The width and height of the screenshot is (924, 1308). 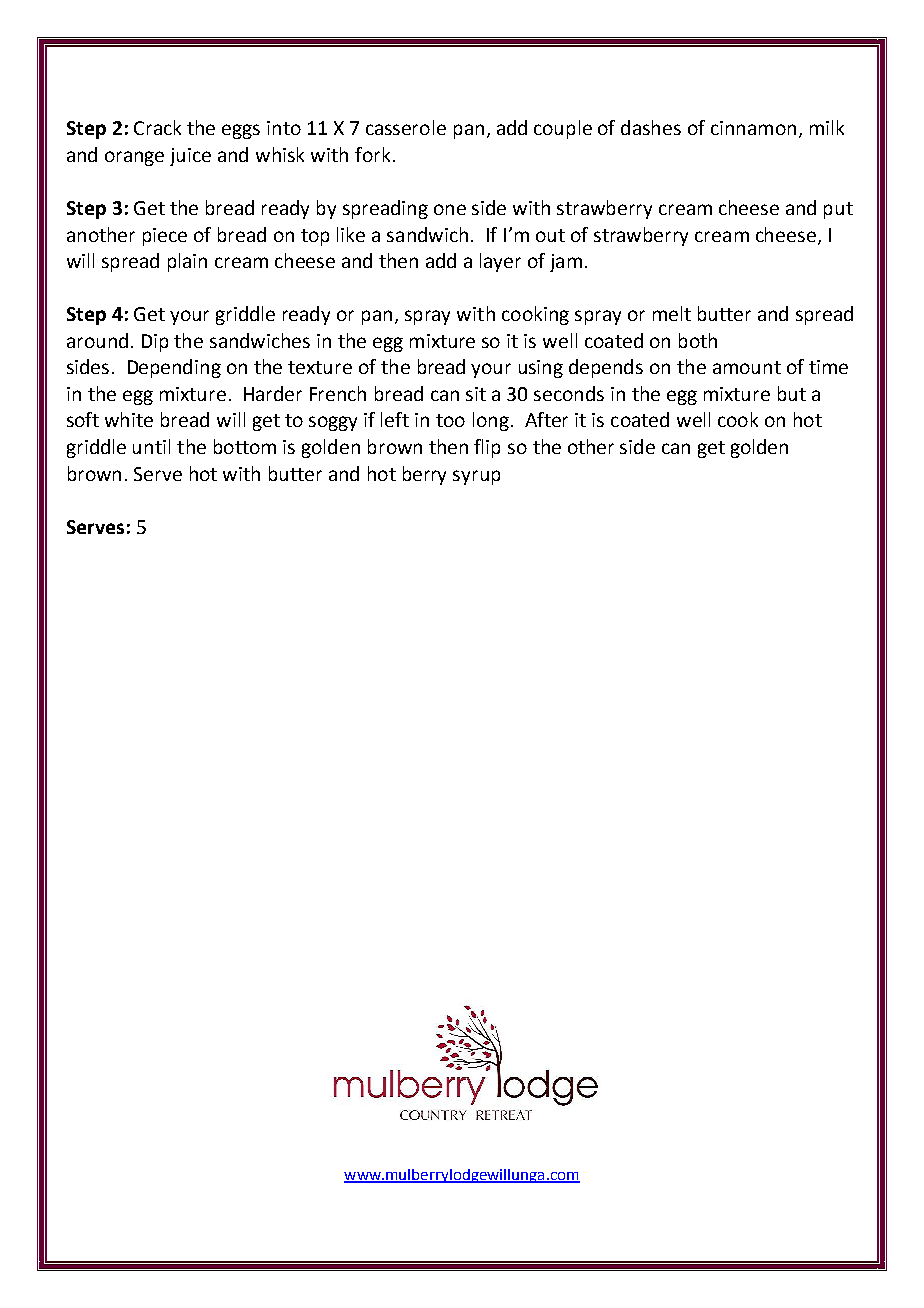 I want to click on Crack, so click(x=157, y=127).
